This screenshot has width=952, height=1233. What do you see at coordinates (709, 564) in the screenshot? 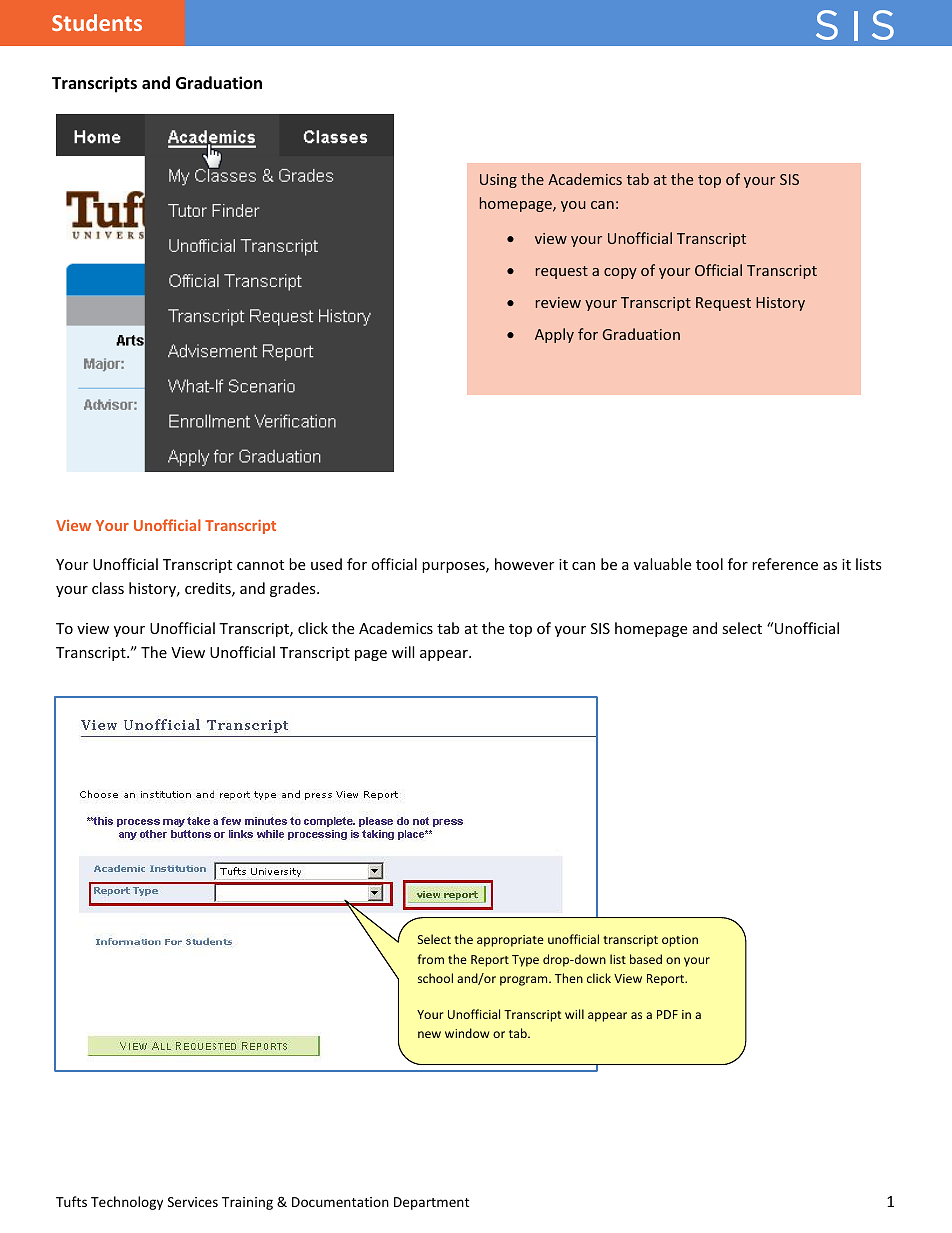
I see `tool` at bounding box center [709, 564].
